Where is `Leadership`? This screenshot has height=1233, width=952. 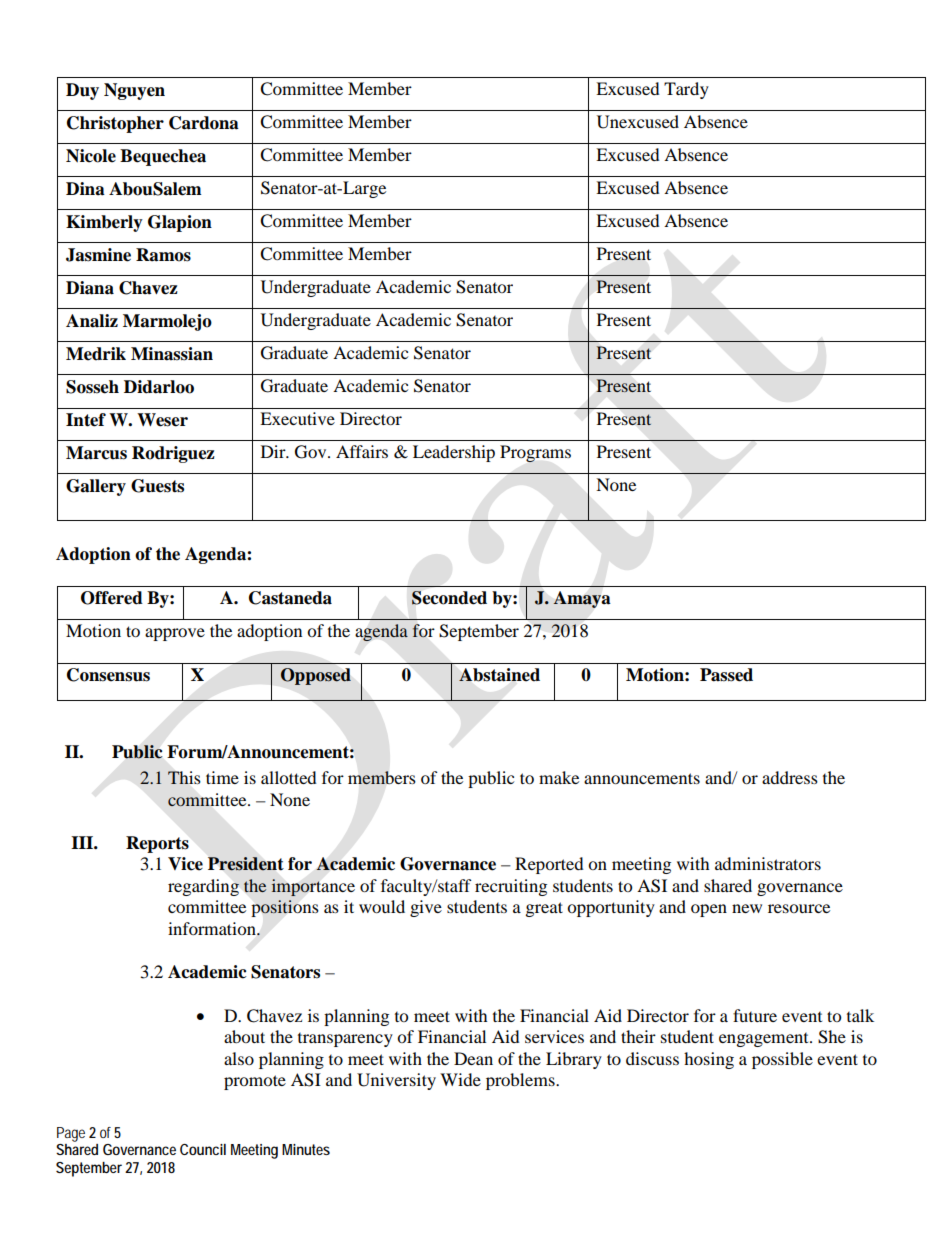
Leadership is located at coordinates (454, 453).
